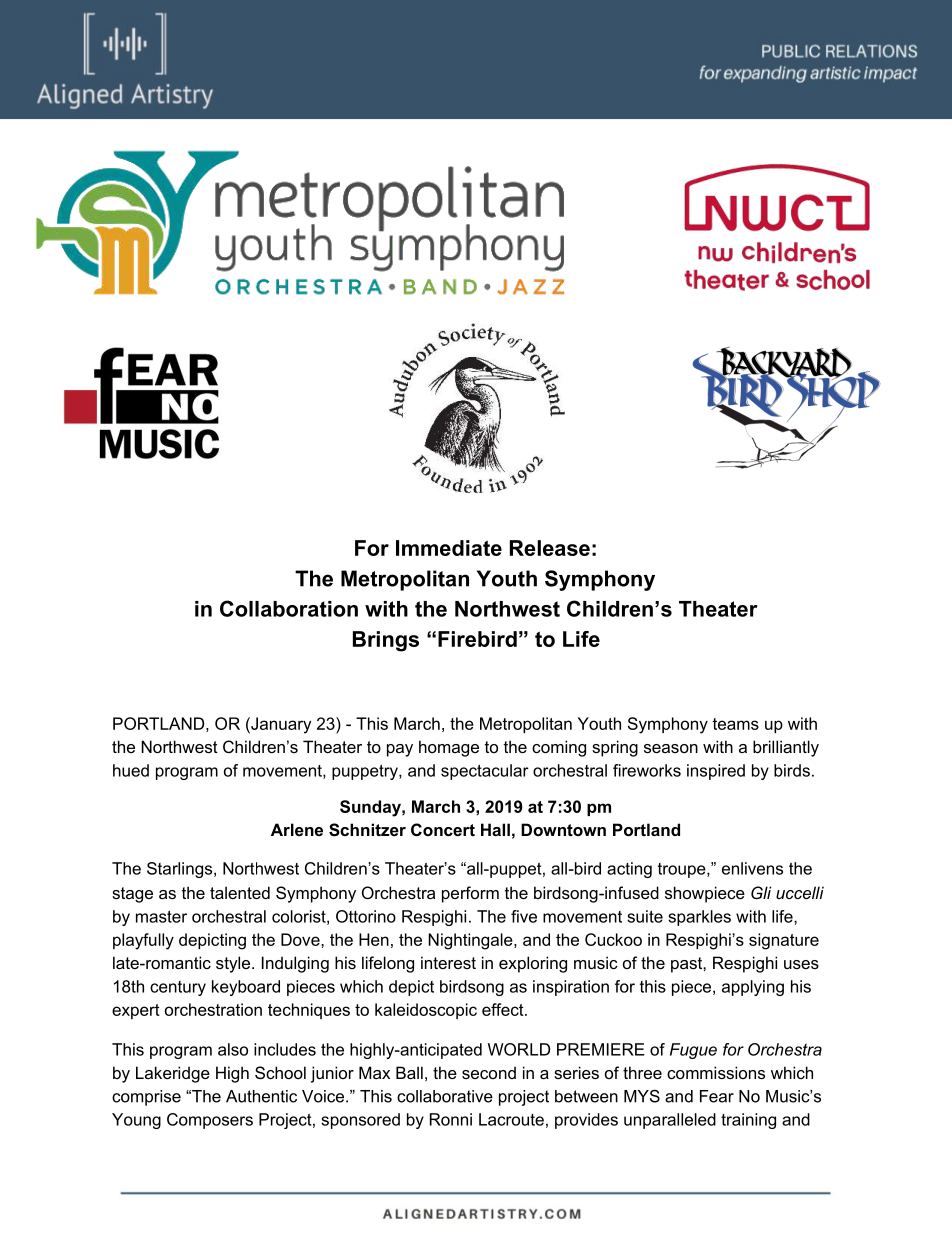  What do you see at coordinates (449, 748) in the screenshot?
I see `homage` at bounding box center [449, 748].
